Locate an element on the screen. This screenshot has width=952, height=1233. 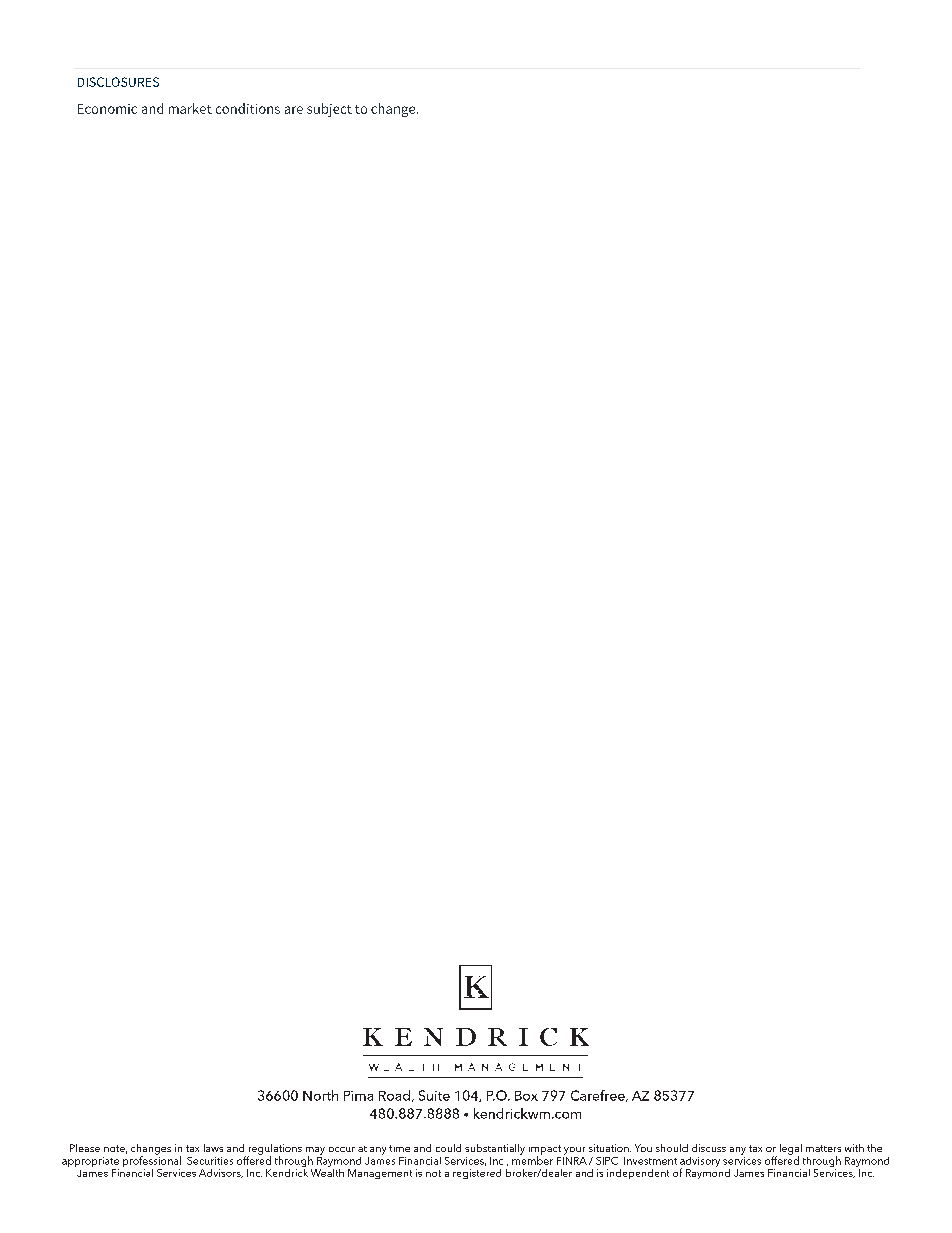
discuss is located at coordinates (709, 1148).
